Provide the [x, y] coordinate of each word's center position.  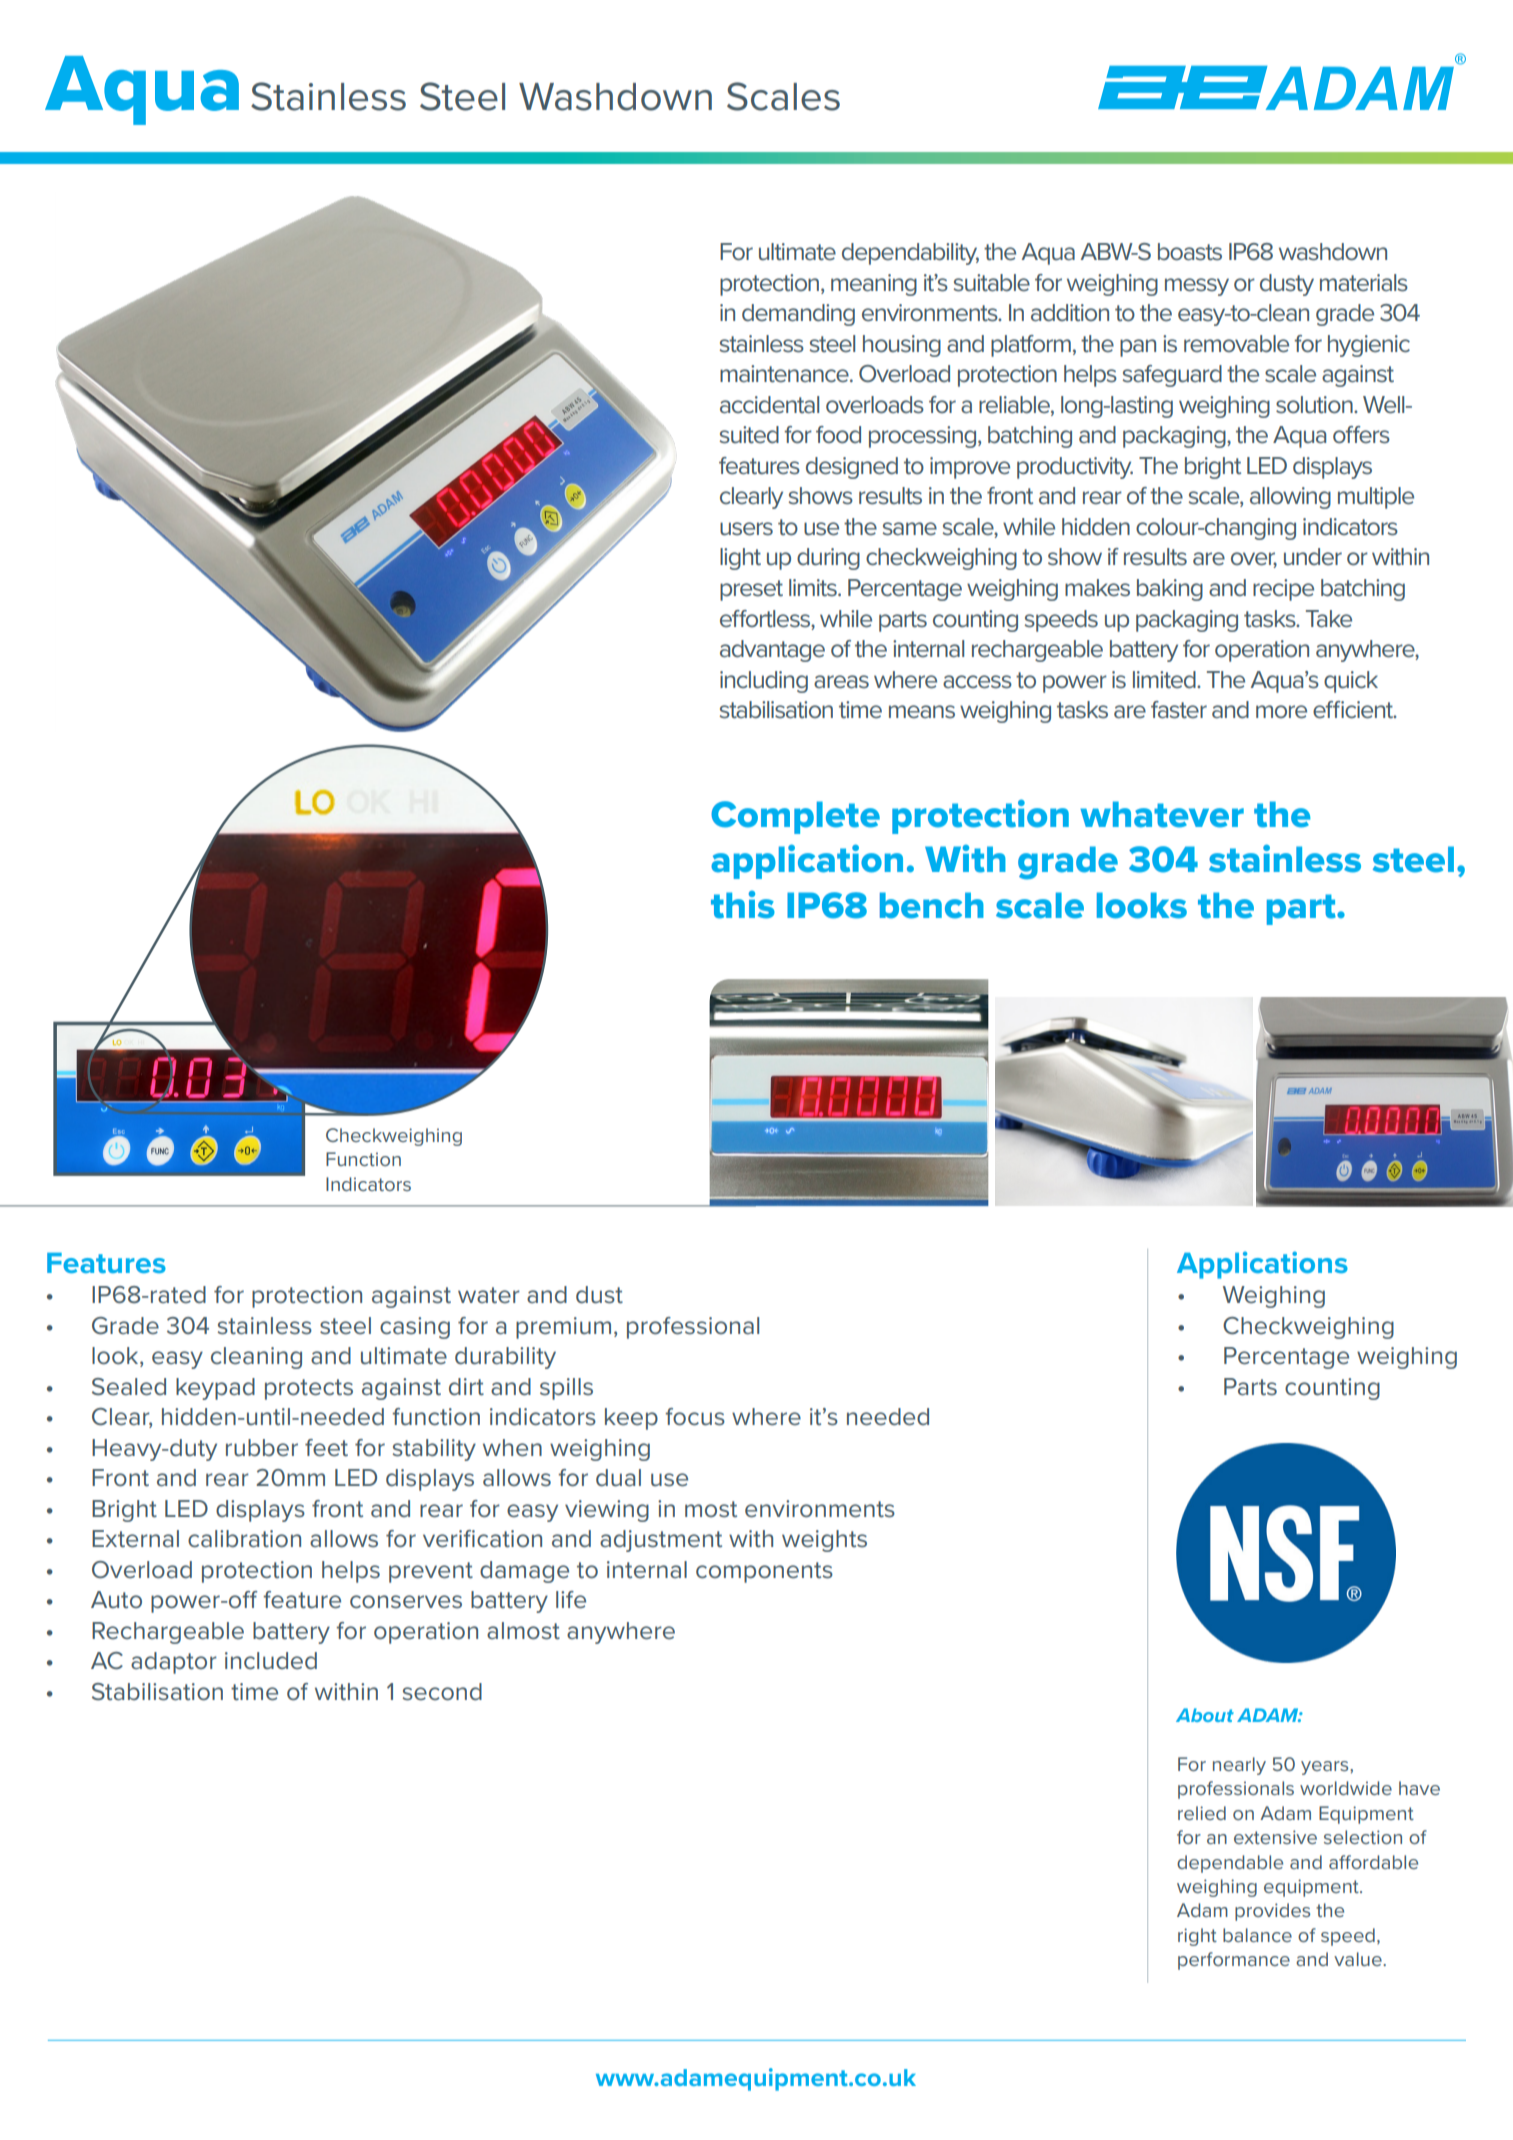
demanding [798, 315]
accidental [769, 405]
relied [1202, 1813]
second [442, 1692]
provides [1272, 1912]
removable [1236, 344]
